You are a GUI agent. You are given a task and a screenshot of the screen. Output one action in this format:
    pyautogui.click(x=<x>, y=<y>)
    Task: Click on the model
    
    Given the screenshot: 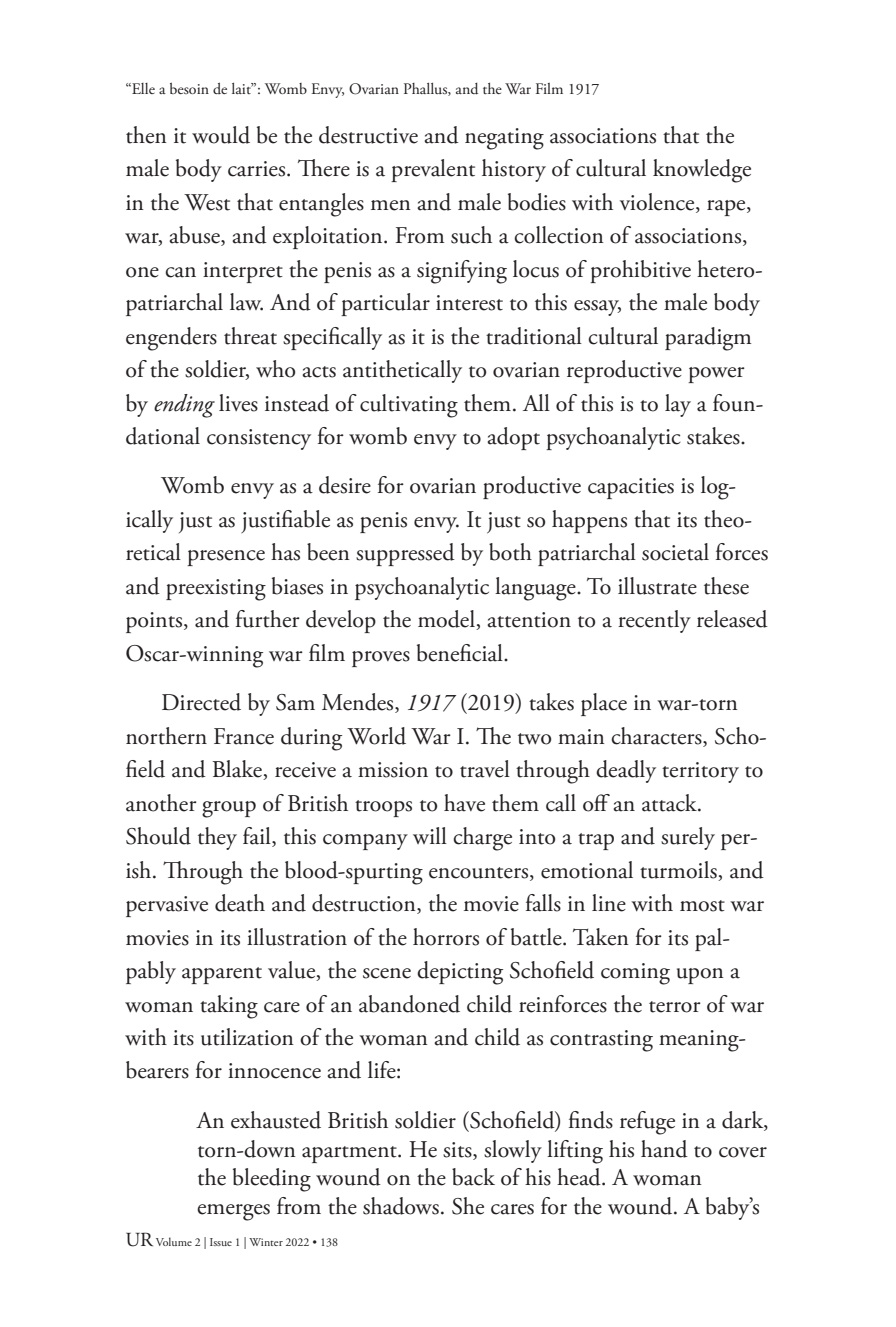 What is the action you would take?
    pyautogui.click(x=447, y=620)
